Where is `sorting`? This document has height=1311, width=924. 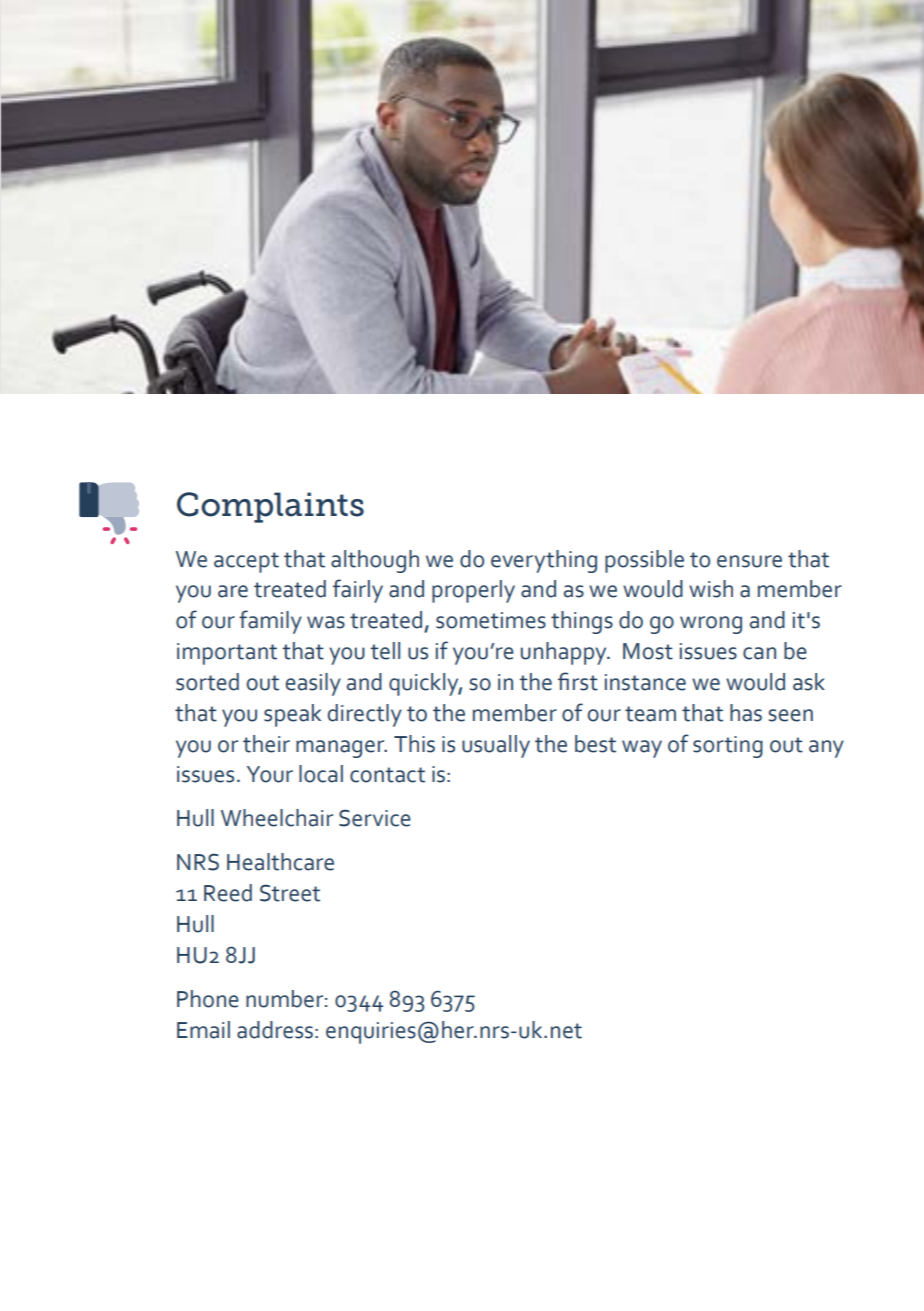
sorting is located at coordinates (728, 747).
